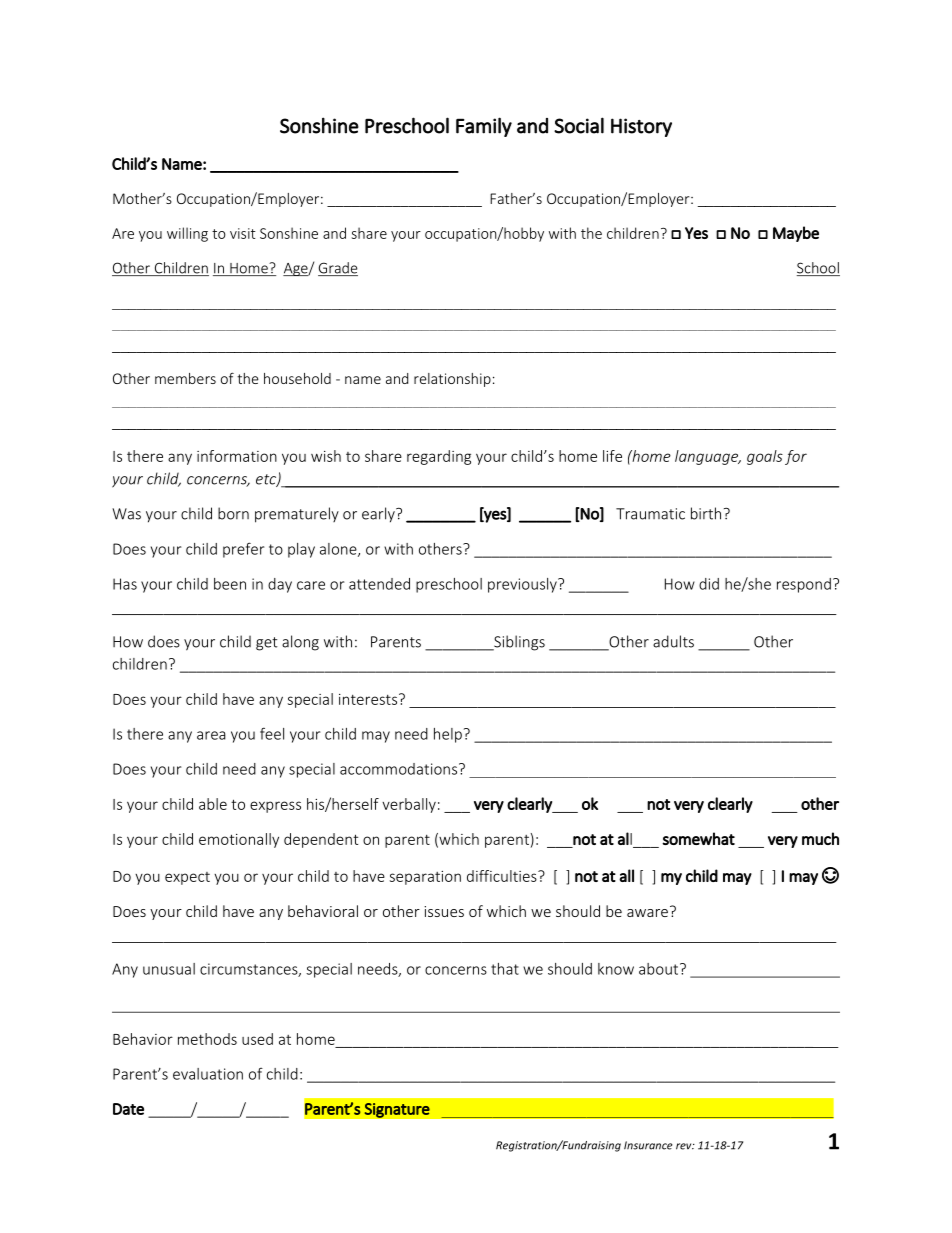 This document has width=952, height=1233. What do you see at coordinates (673, 641) in the document?
I see `adults` at bounding box center [673, 641].
